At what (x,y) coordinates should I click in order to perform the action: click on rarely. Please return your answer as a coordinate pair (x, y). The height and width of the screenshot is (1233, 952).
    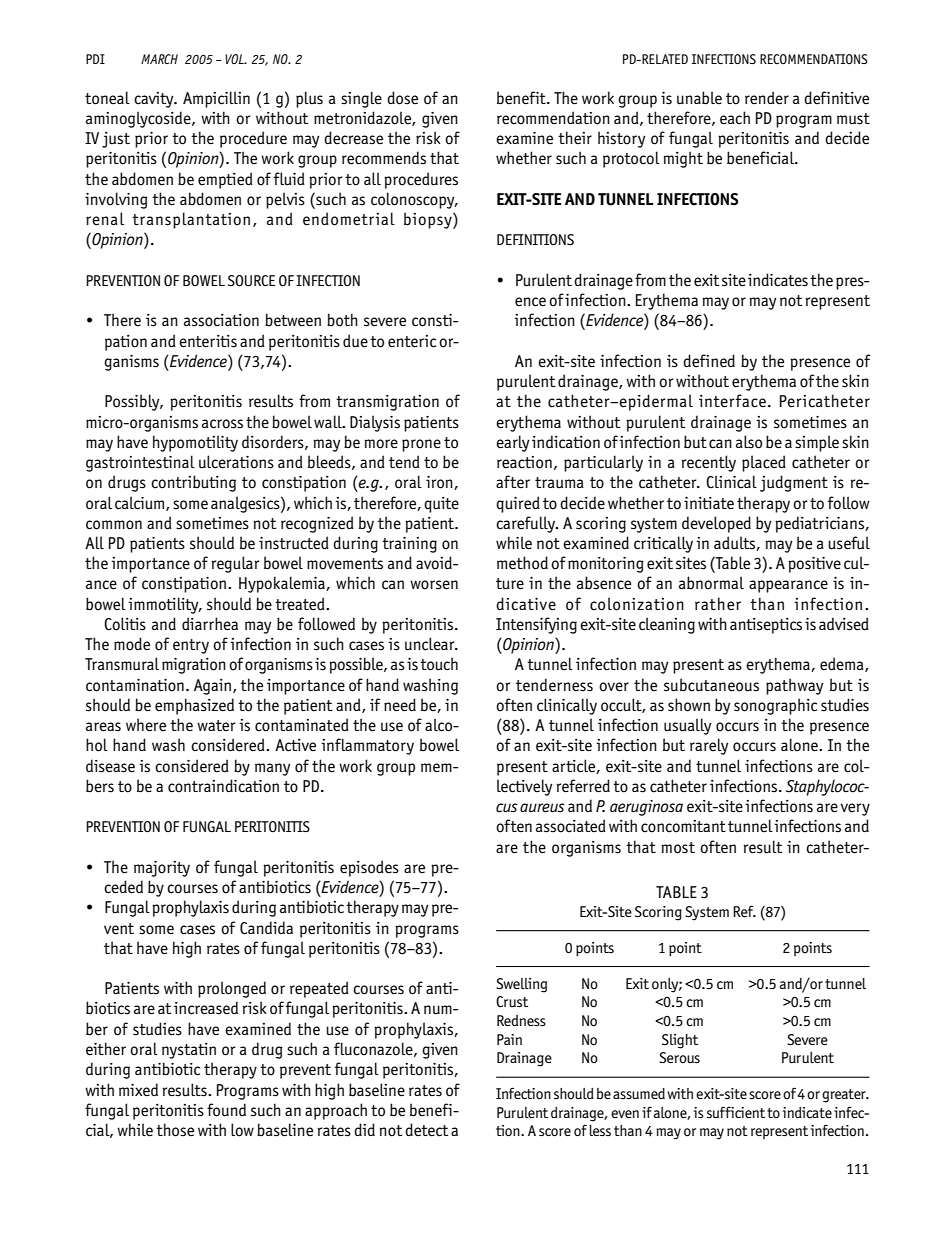
    Looking at the image, I should click on (709, 746).
